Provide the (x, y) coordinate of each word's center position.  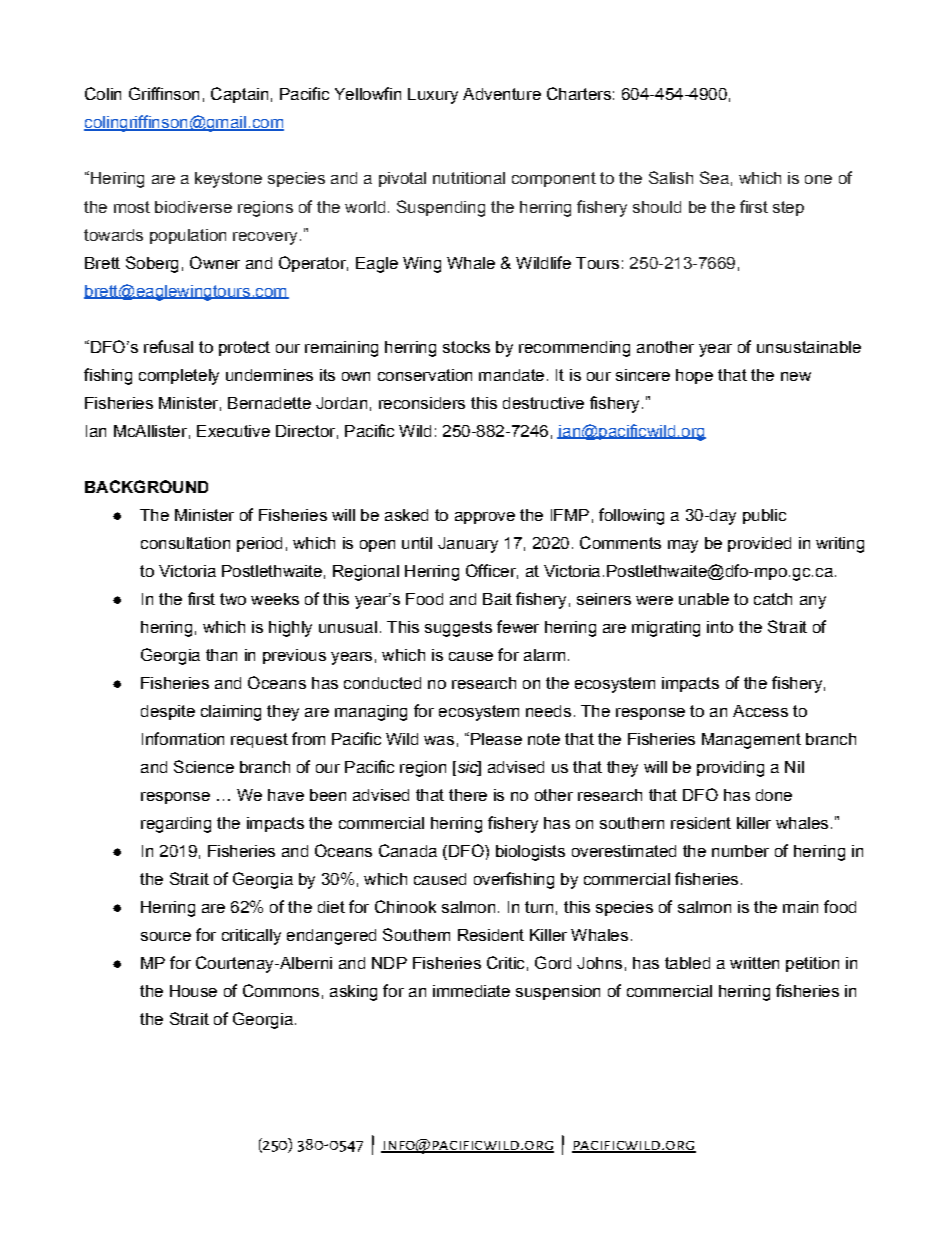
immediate (471, 991)
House (193, 991)
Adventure (502, 94)
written (754, 963)
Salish (671, 177)
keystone (228, 180)
